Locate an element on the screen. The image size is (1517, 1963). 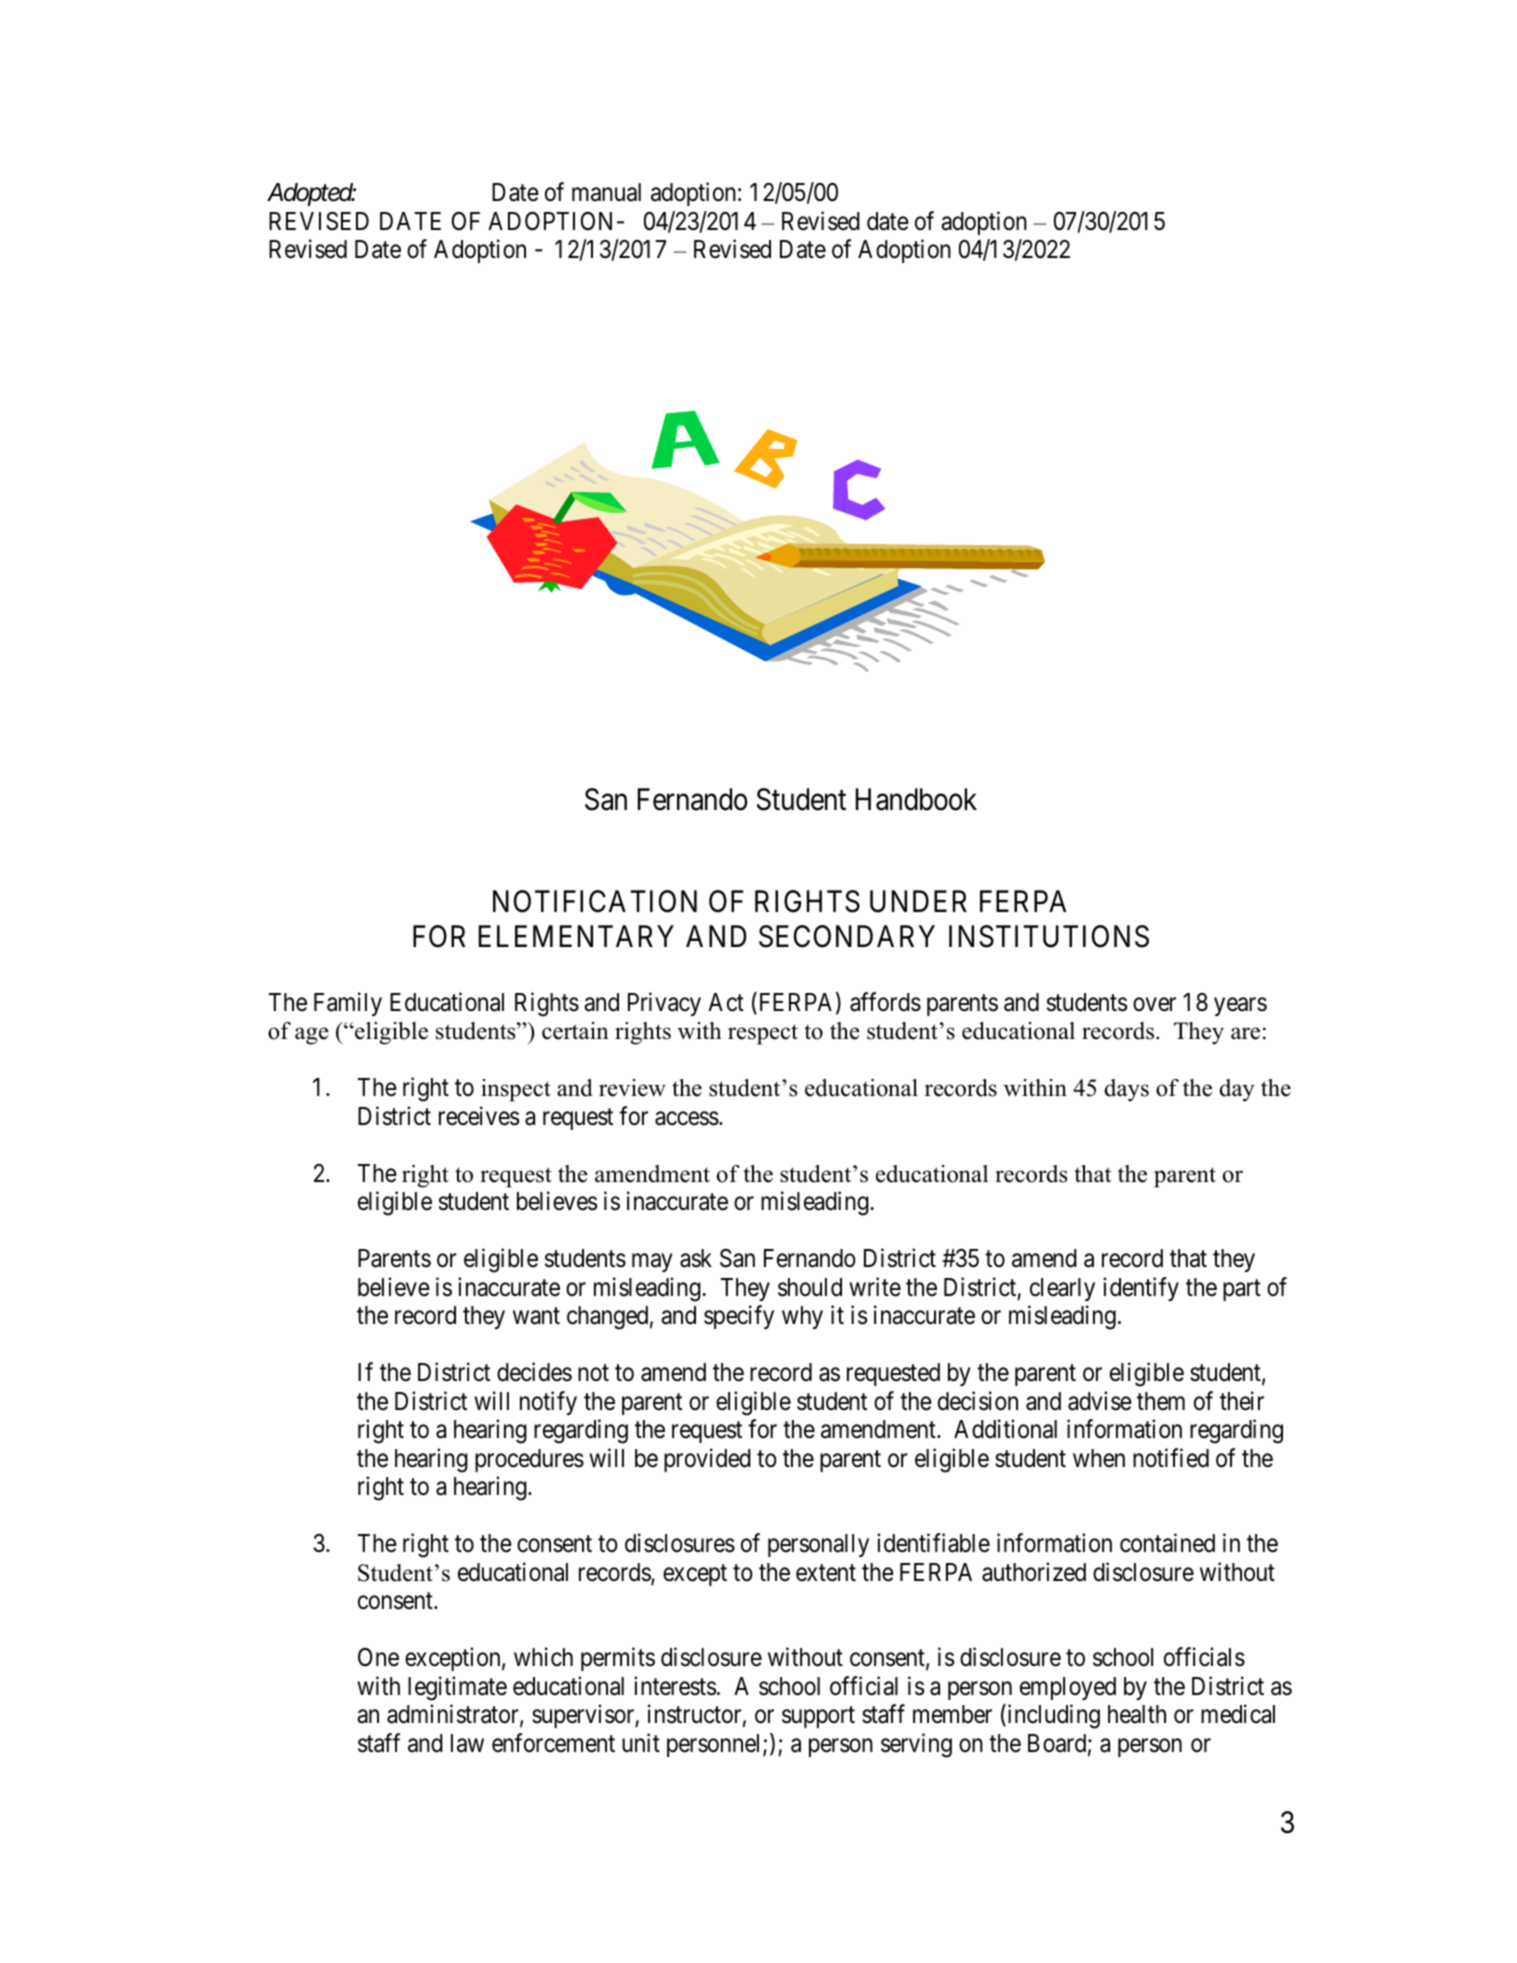
want is located at coordinates (536, 1316).
